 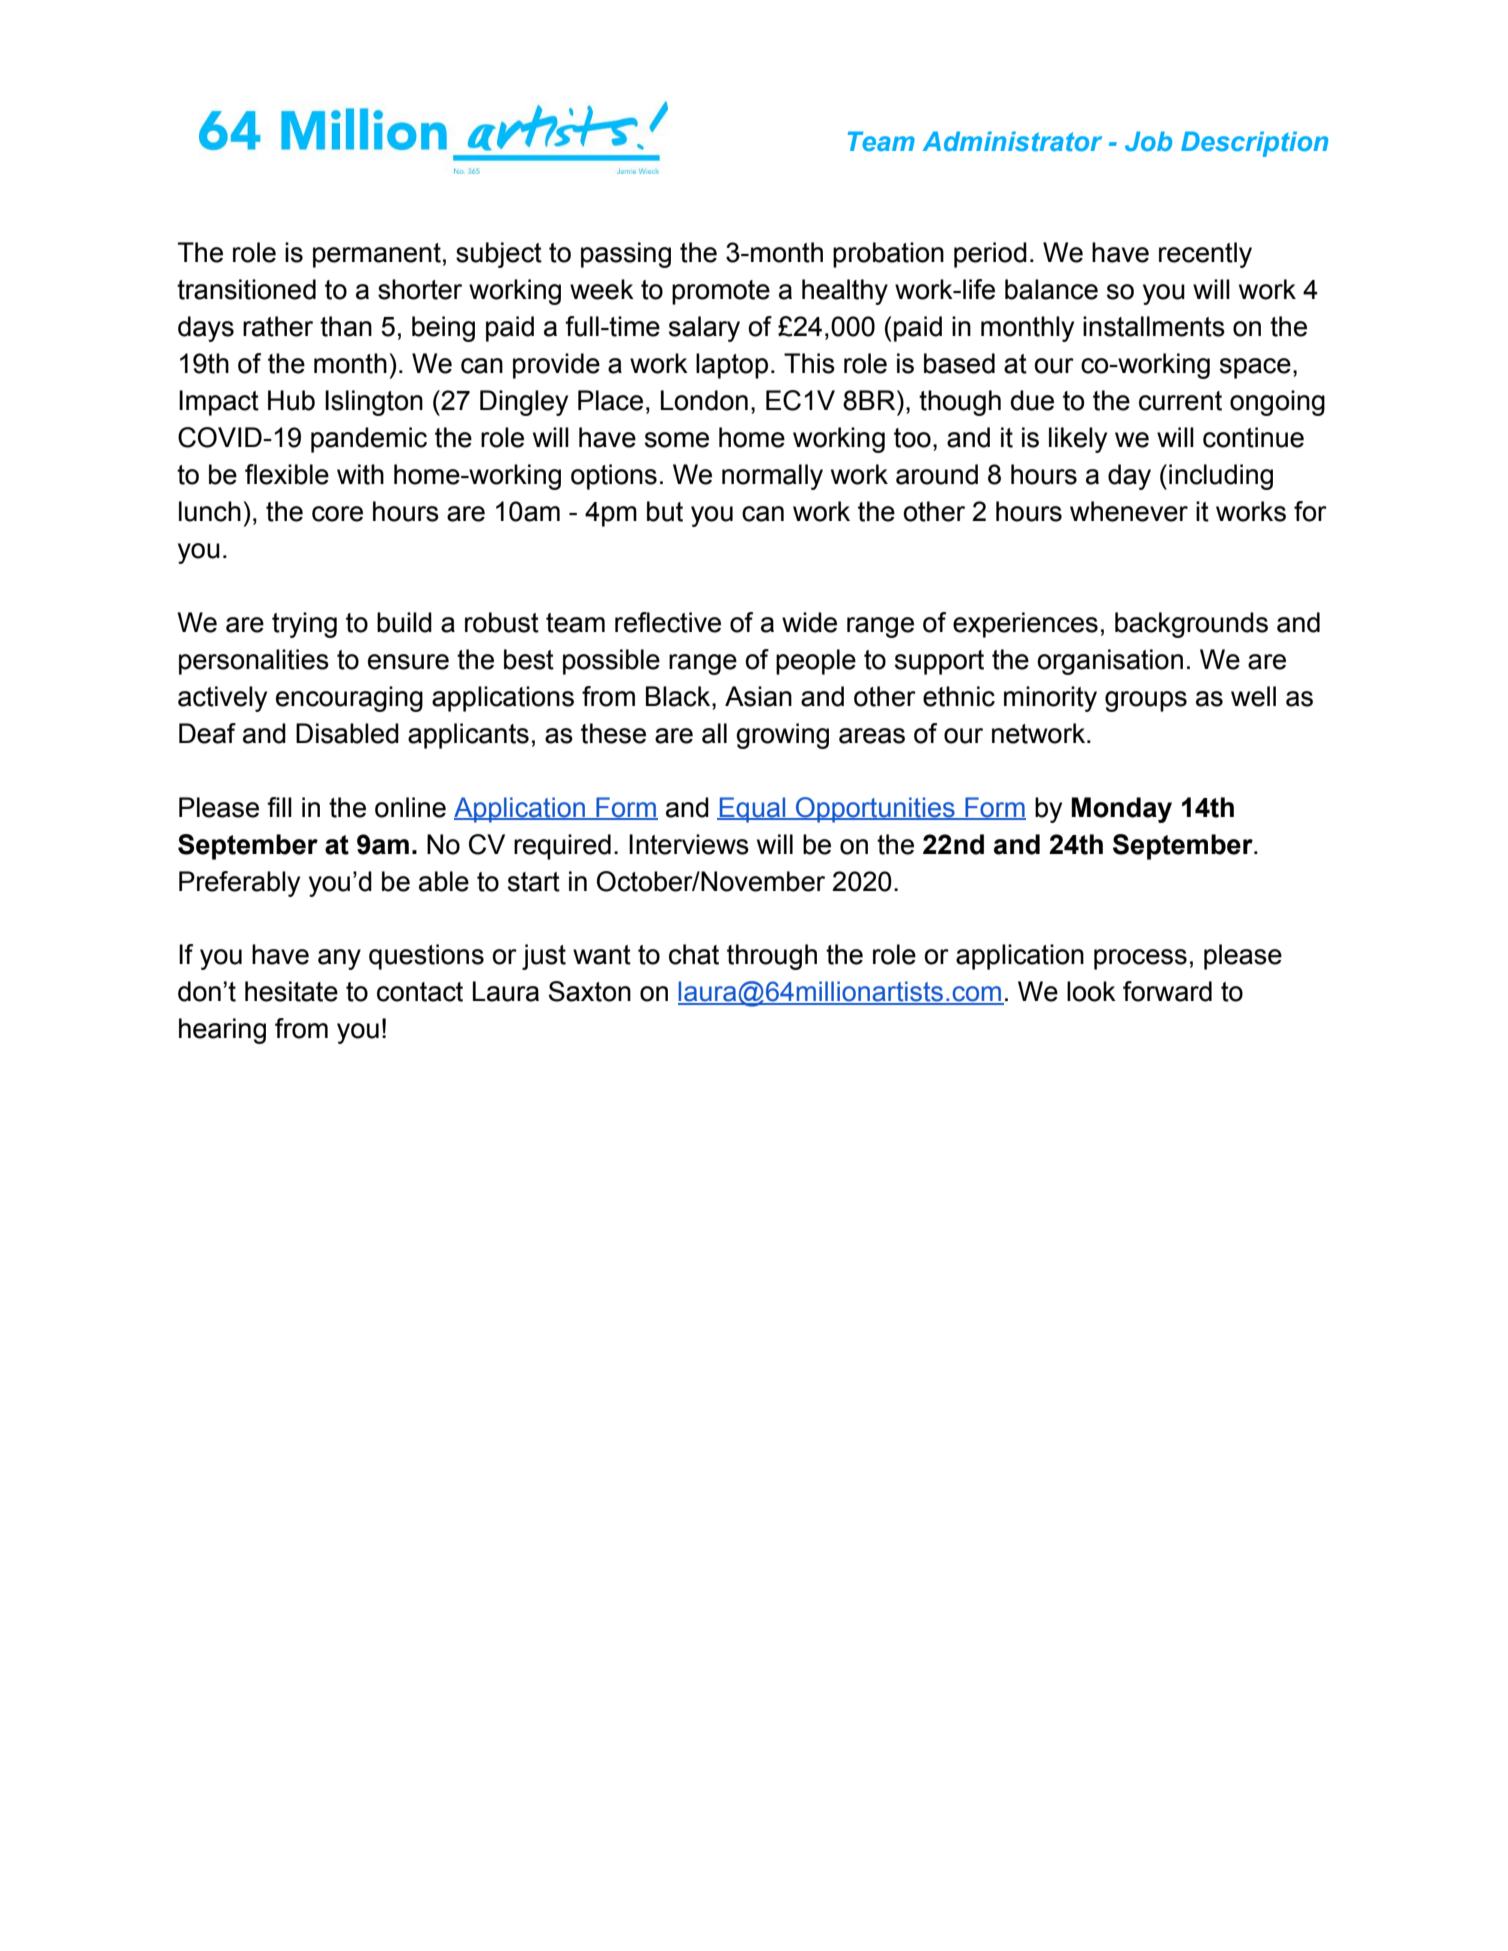 What do you see at coordinates (291, 991) in the document?
I see `hesitate` at bounding box center [291, 991].
